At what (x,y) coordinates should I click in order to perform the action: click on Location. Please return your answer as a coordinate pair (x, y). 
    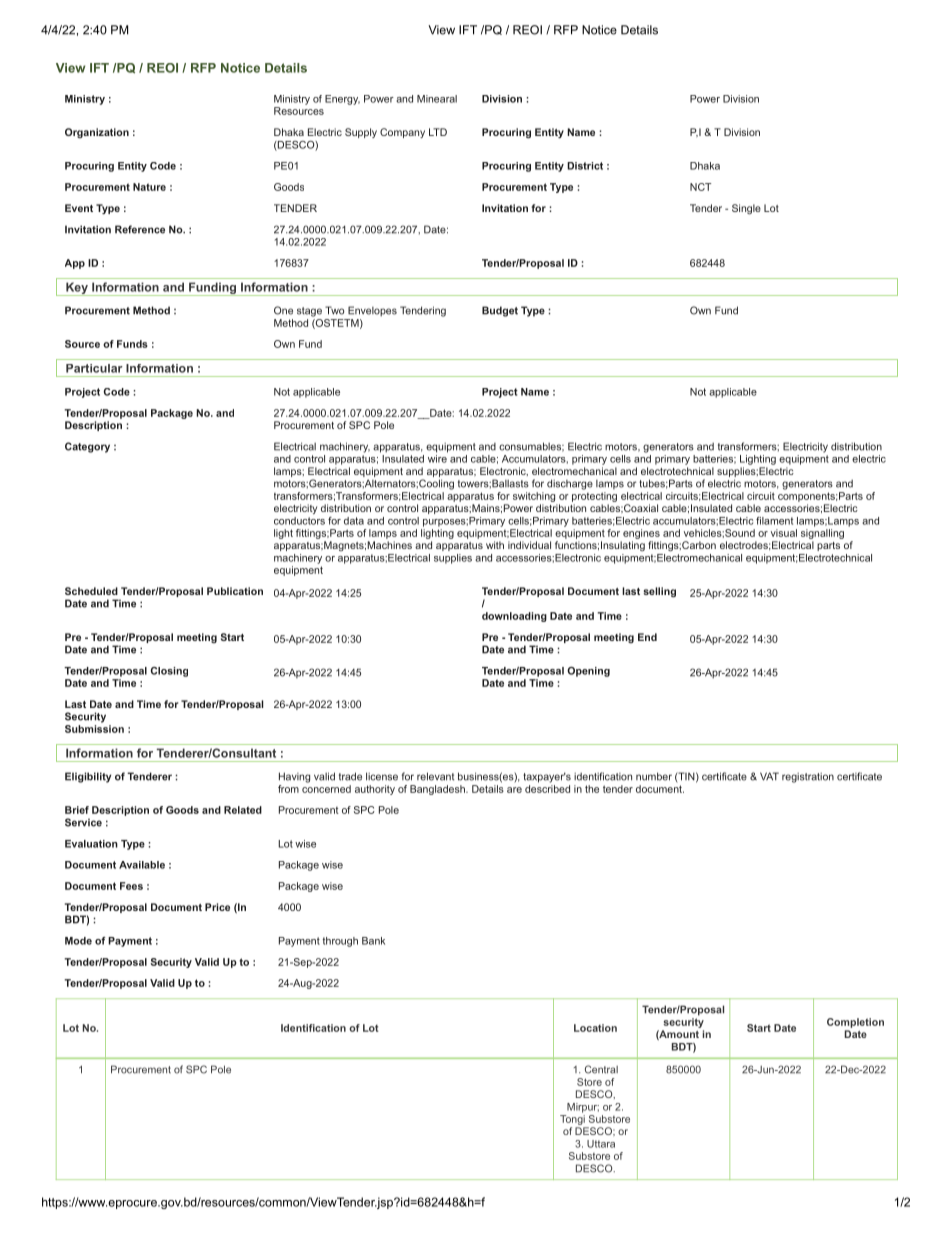
    Looking at the image, I should click on (595, 1028).
